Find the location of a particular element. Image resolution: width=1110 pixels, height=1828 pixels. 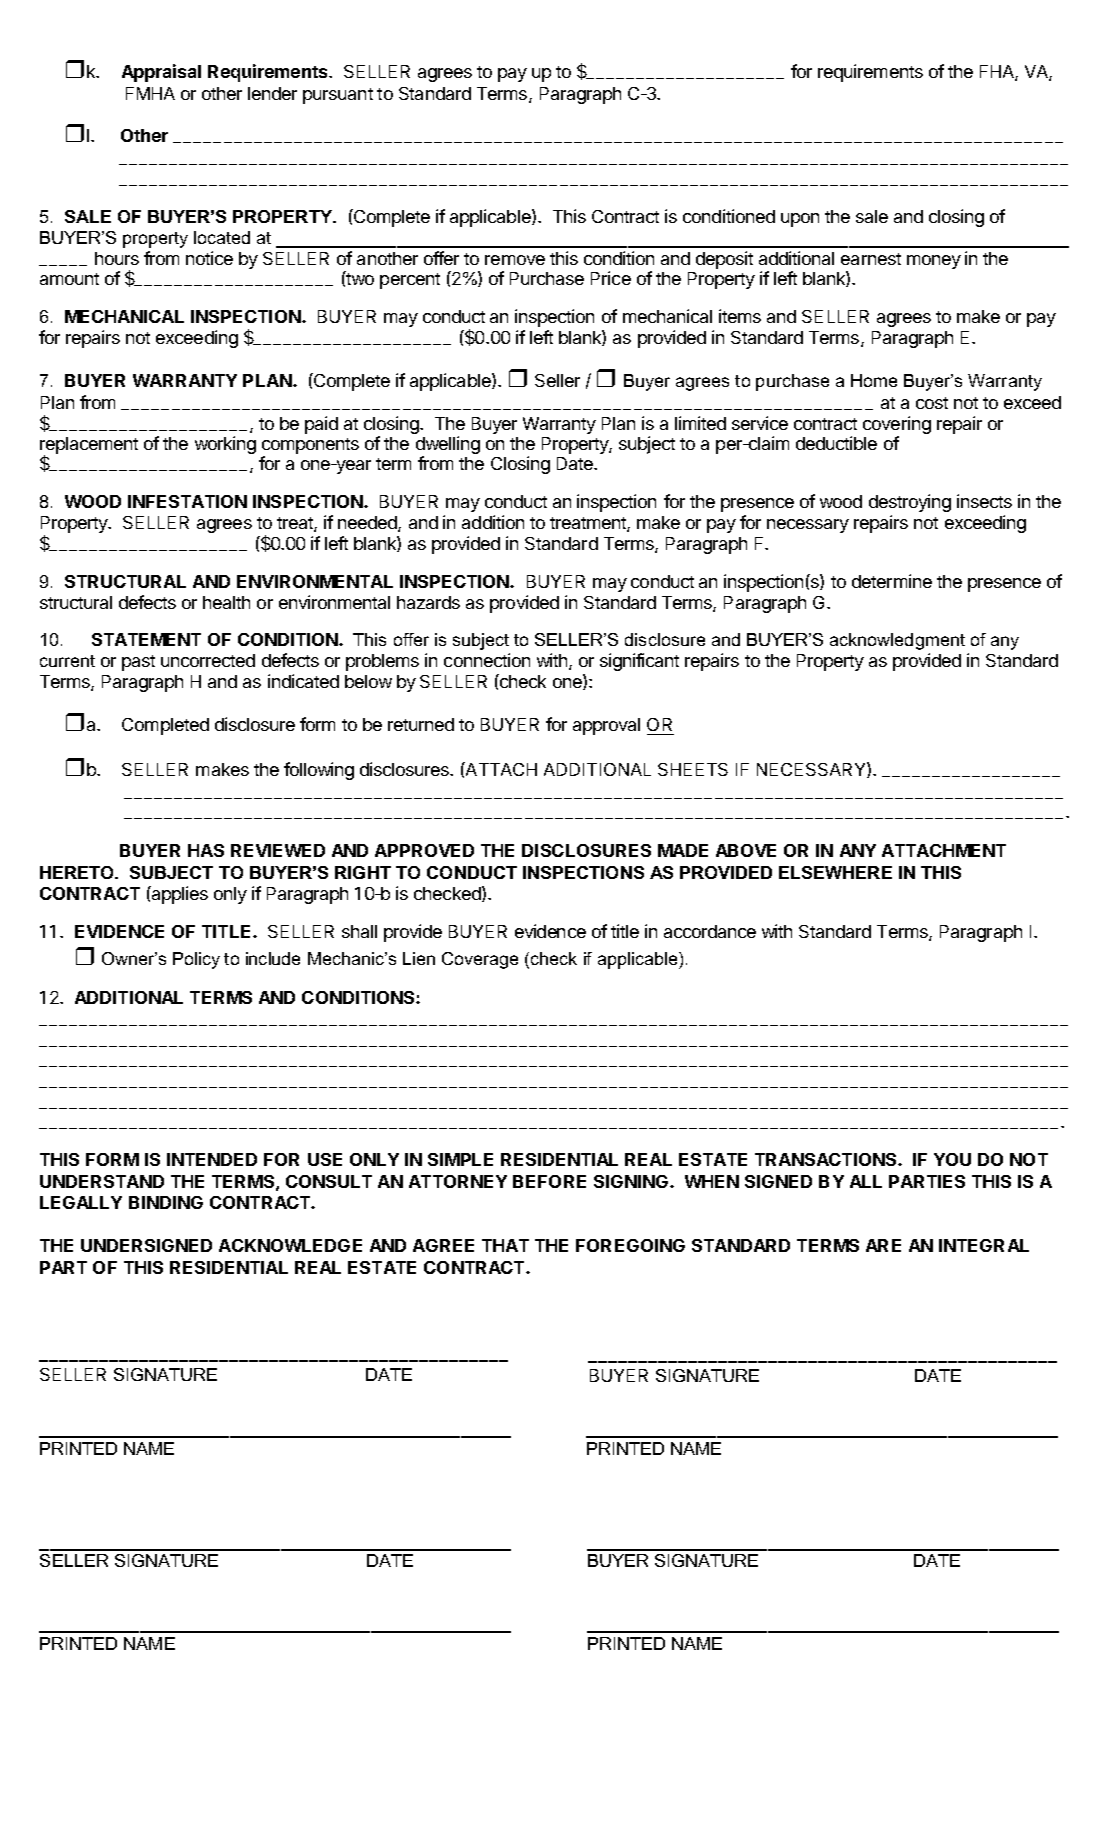

acknowledgment is located at coordinates (897, 641).
